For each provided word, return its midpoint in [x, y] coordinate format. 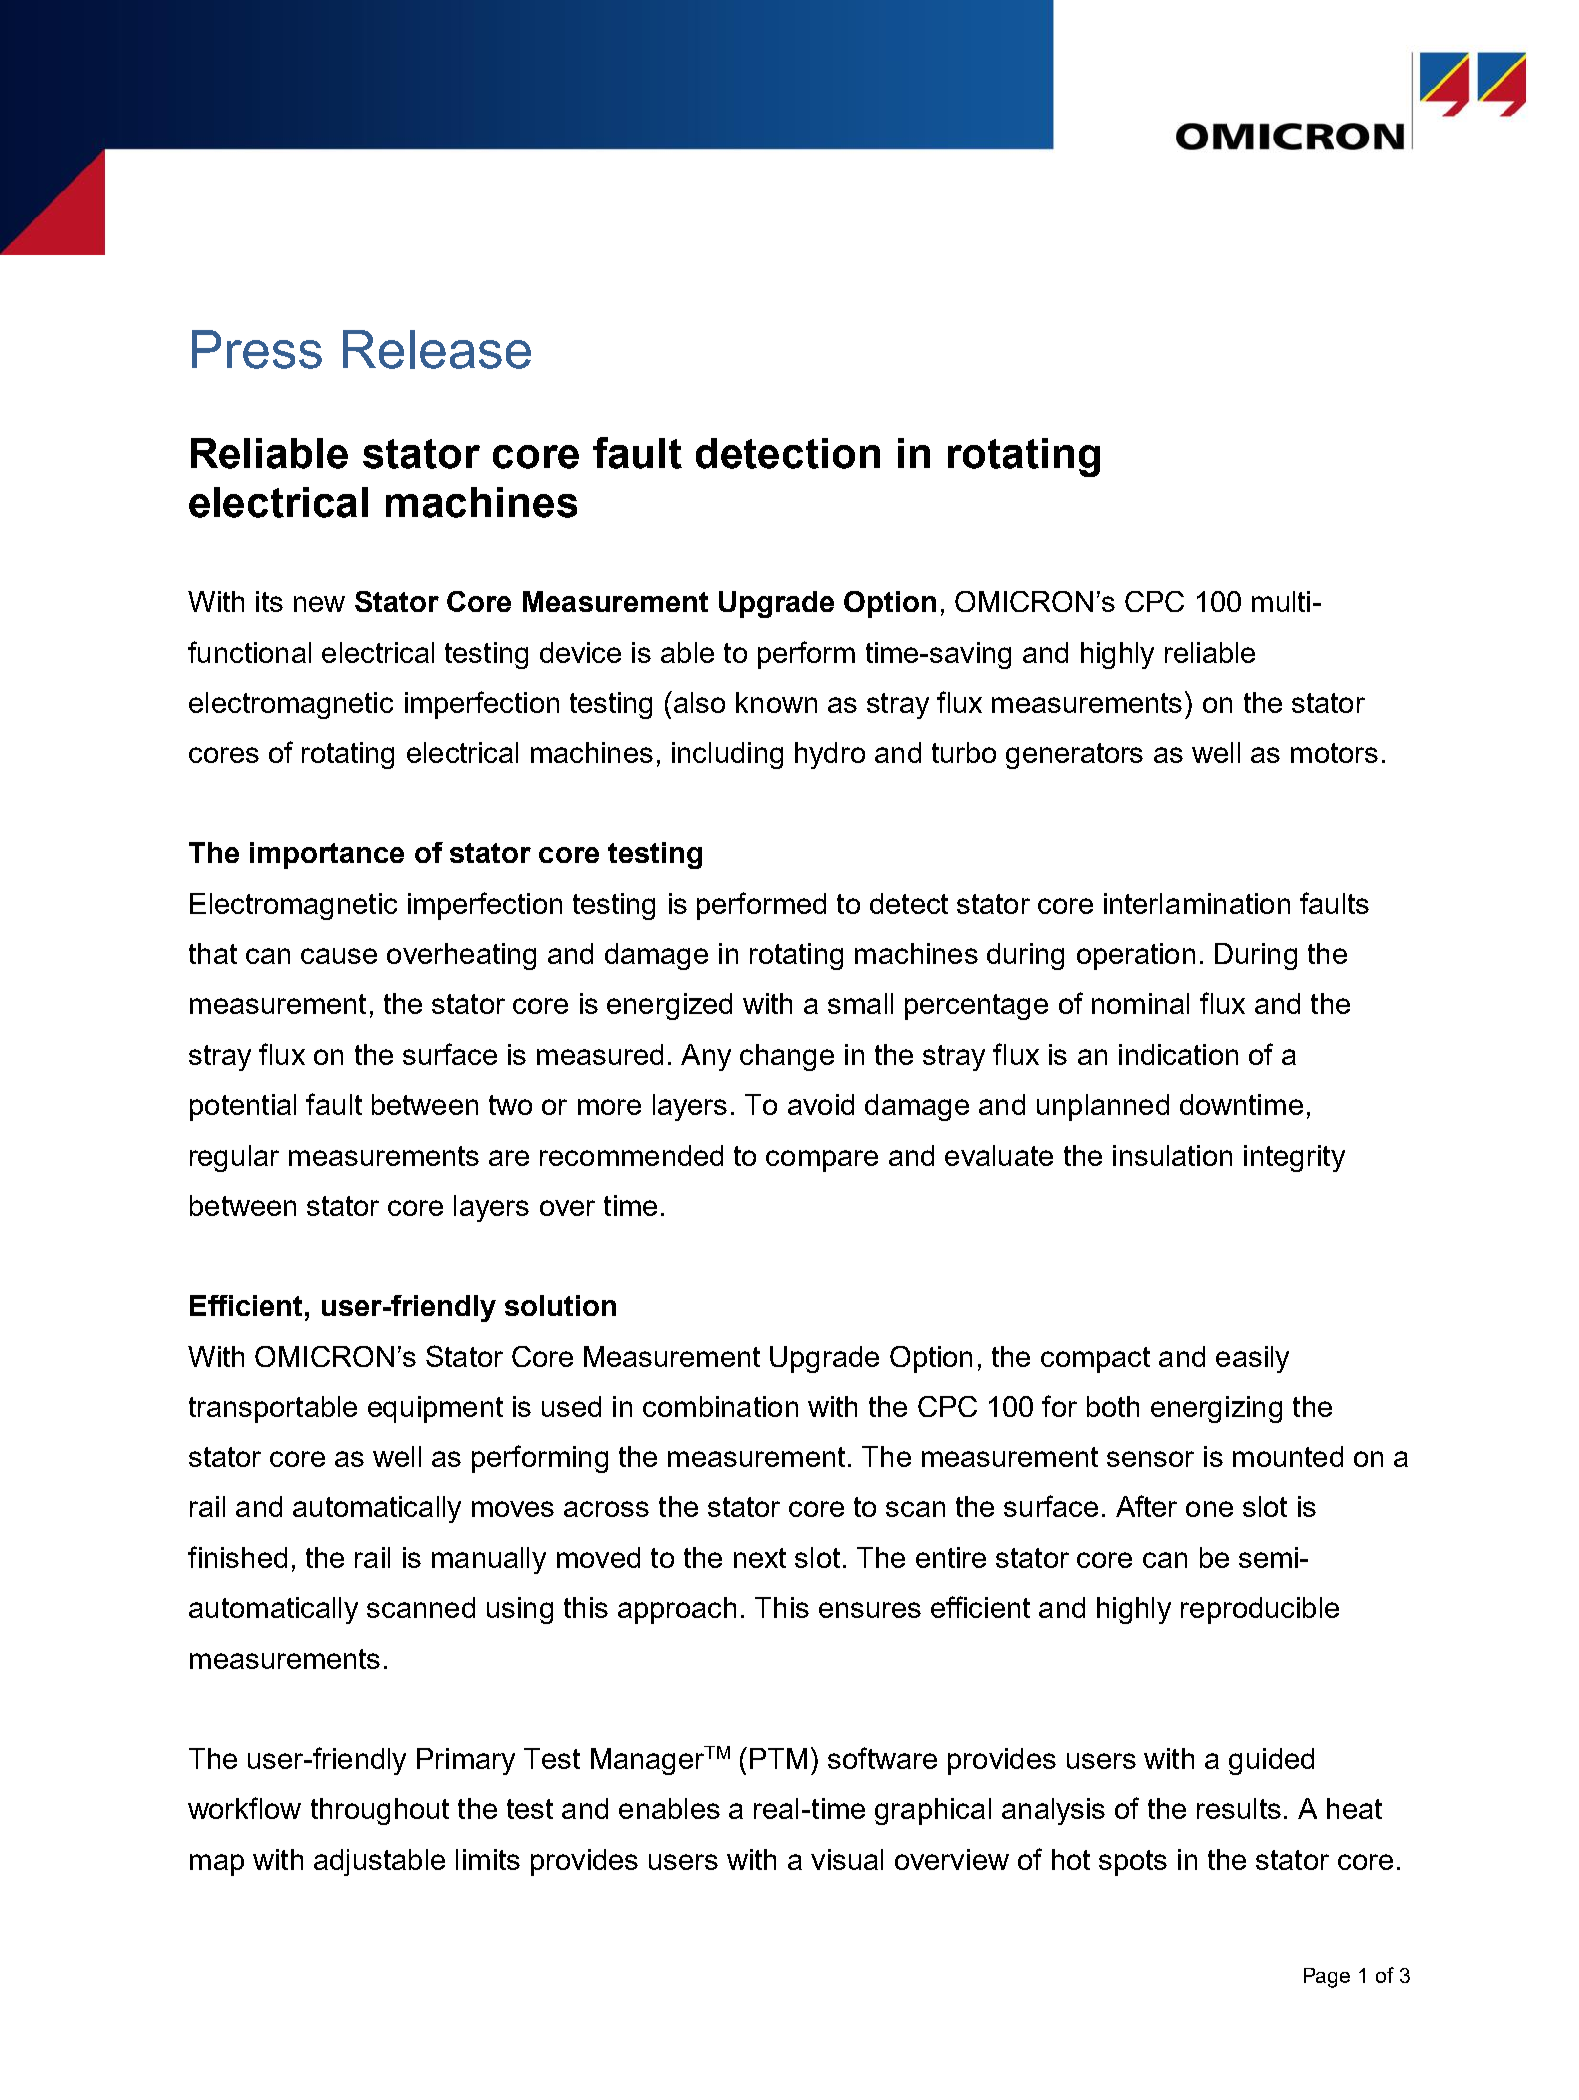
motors [1334, 753]
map [217, 1865]
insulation [1172, 1155]
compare [822, 1161]
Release [437, 349]
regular [234, 1158]
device [580, 652]
